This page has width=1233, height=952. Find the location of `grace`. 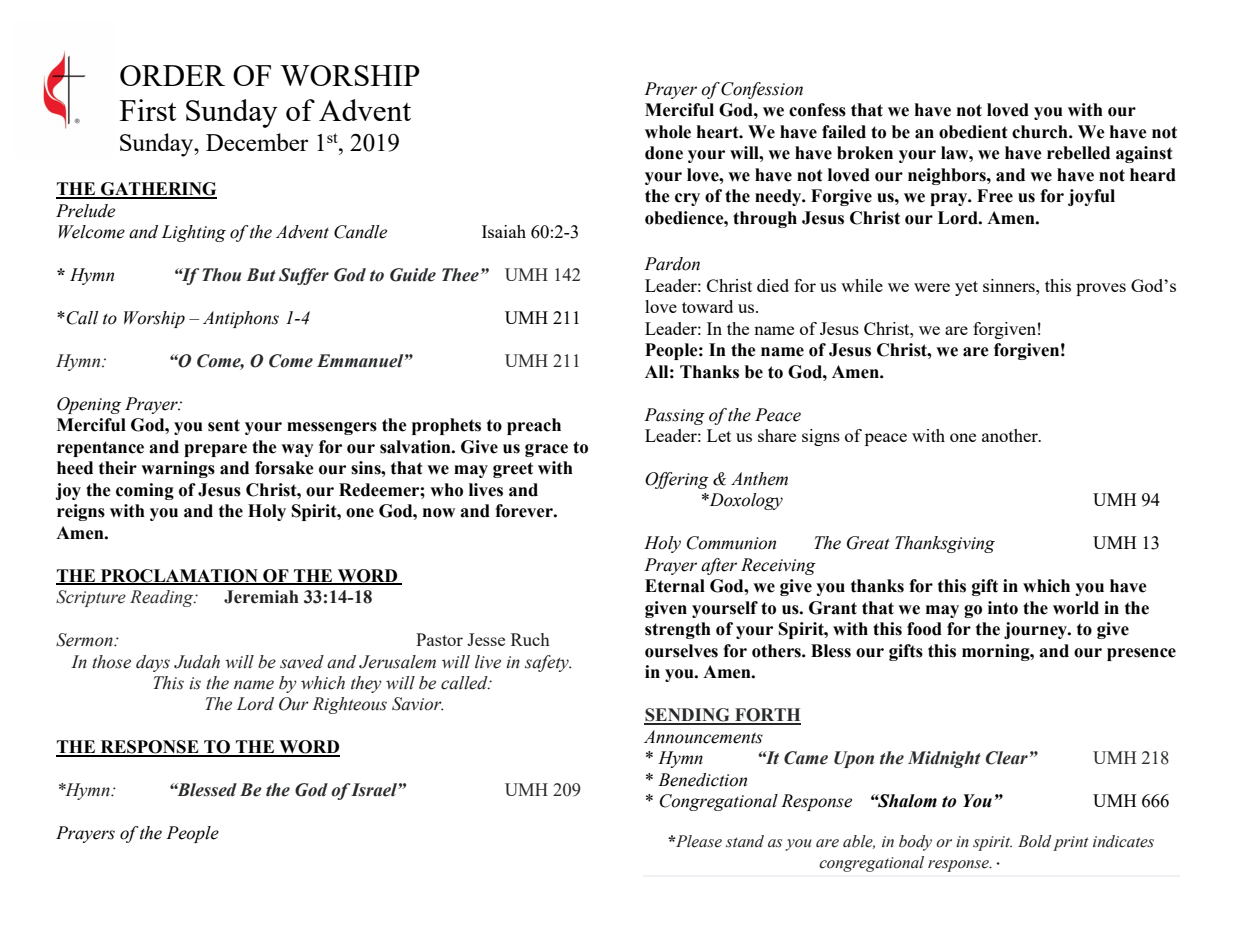

grace is located at coordinates (546, 450).
